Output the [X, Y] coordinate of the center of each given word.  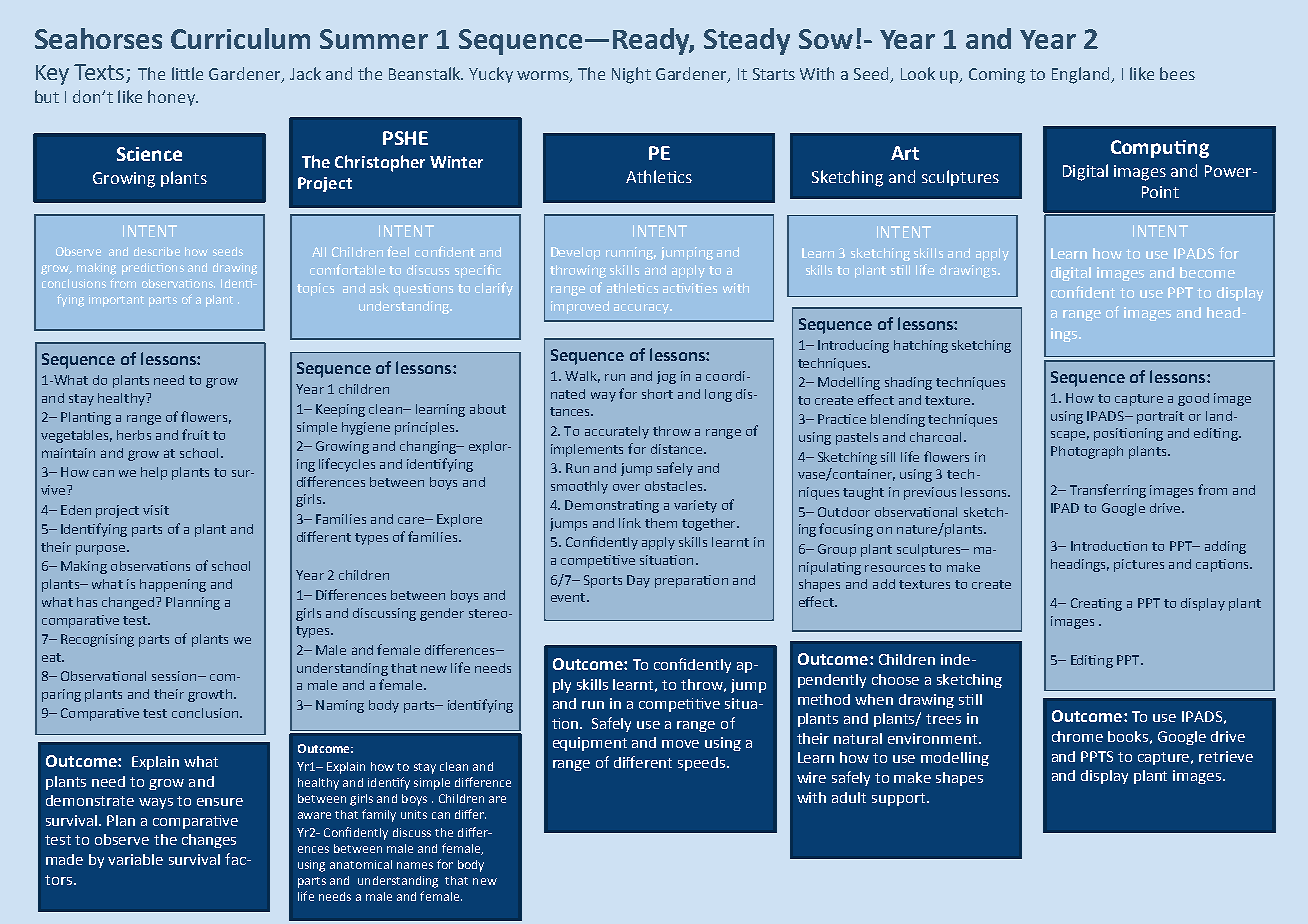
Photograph [1087, 452]
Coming [997, 76]
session [175, 676]
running [631, 253]
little [187, 73]
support [900, 799]
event [569, 597]
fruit [195, 434]
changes [209, 841]
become [1207, 272]
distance [678, 449]
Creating [1096, 604]
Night [631, 75]
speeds [703, 764]
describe [157, 251]
